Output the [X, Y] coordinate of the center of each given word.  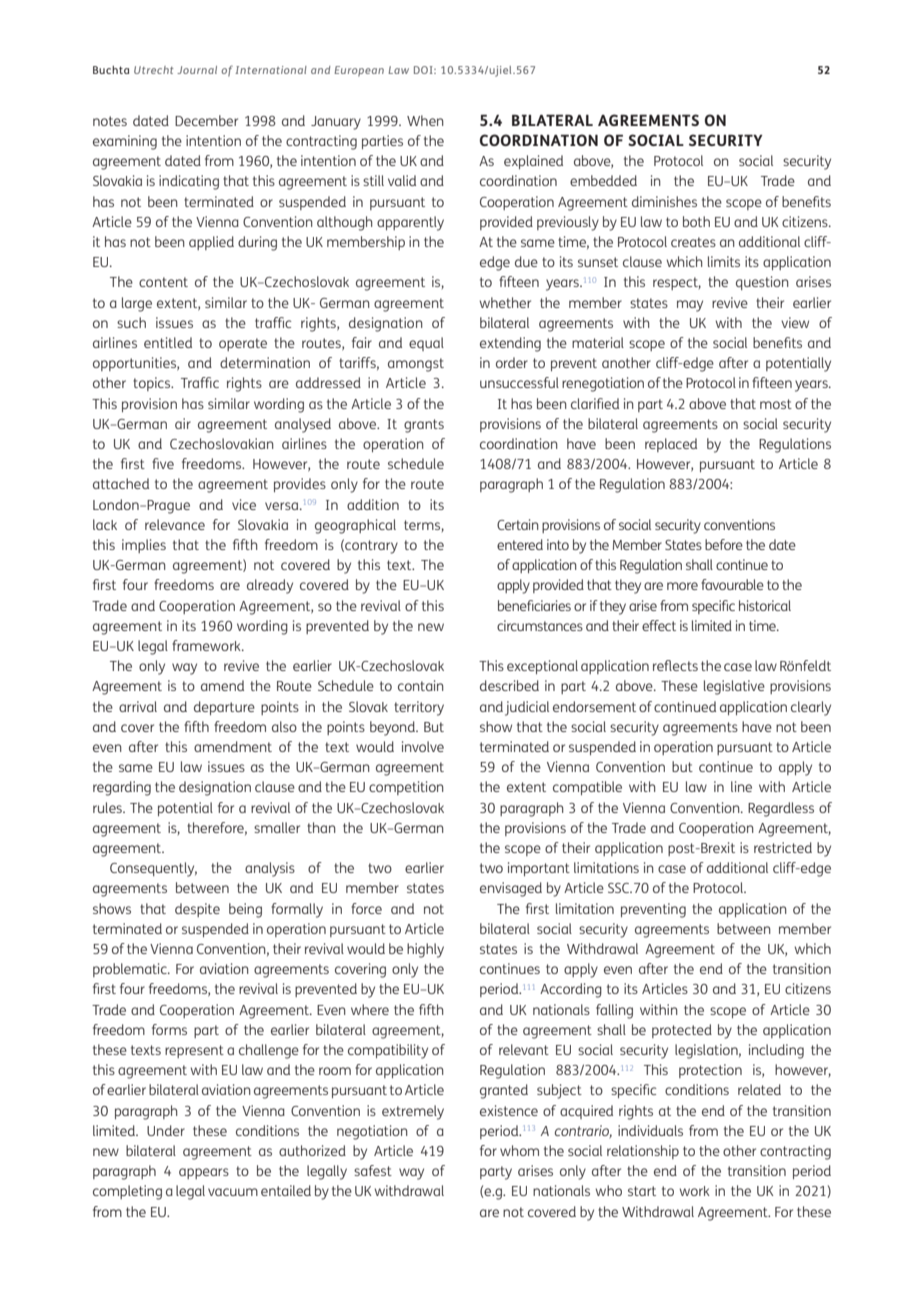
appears [204, 1173]
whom [519, 1150]
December [206, 120]
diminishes [664, 201]
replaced [671, 445]
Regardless [781, 809]
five [163, 463]
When [425, 120]
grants [424, 426]
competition [406, 788]
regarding [122, 788]
